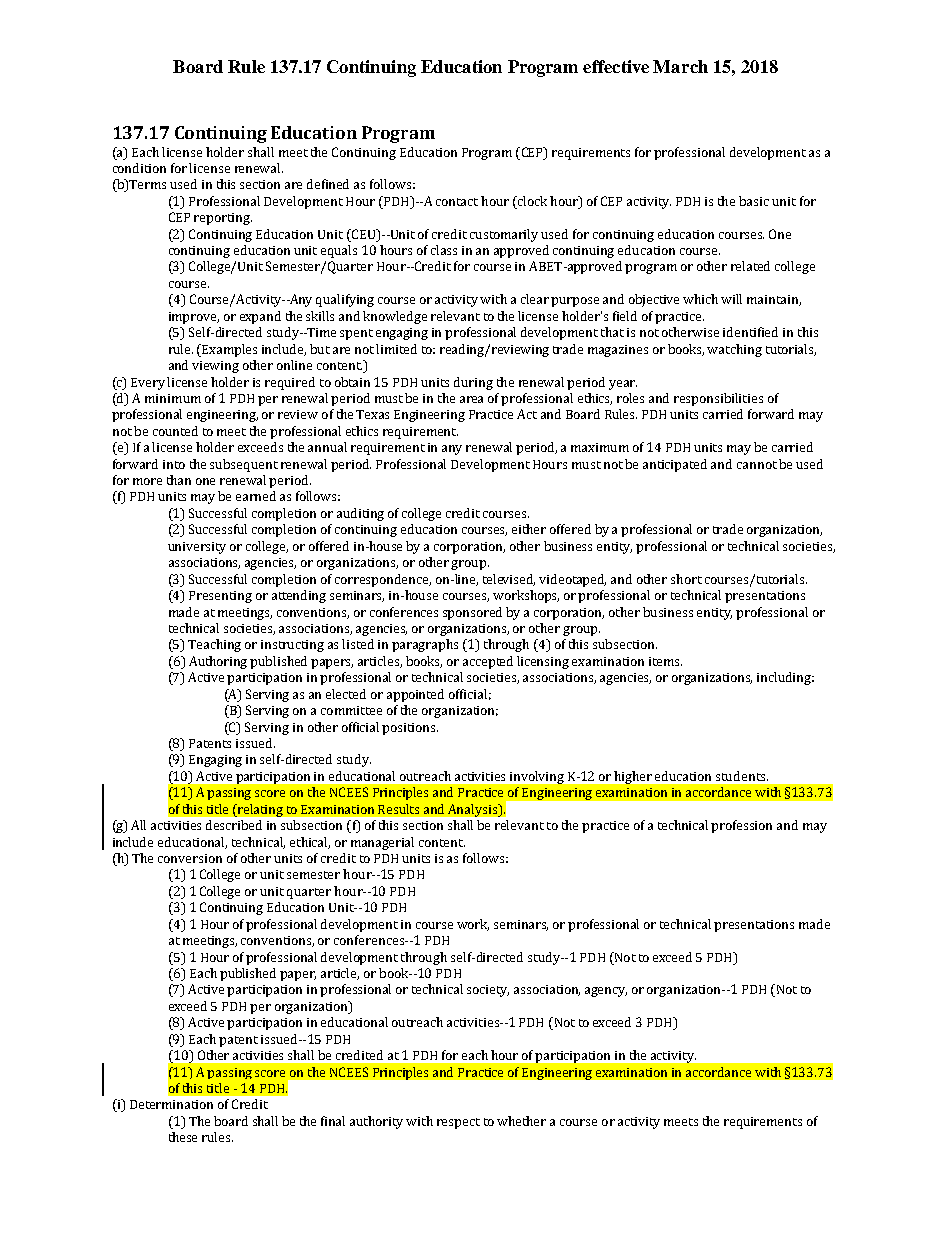 This image has height=1233, width=952. I want to click on agency, so click(606, 992).
